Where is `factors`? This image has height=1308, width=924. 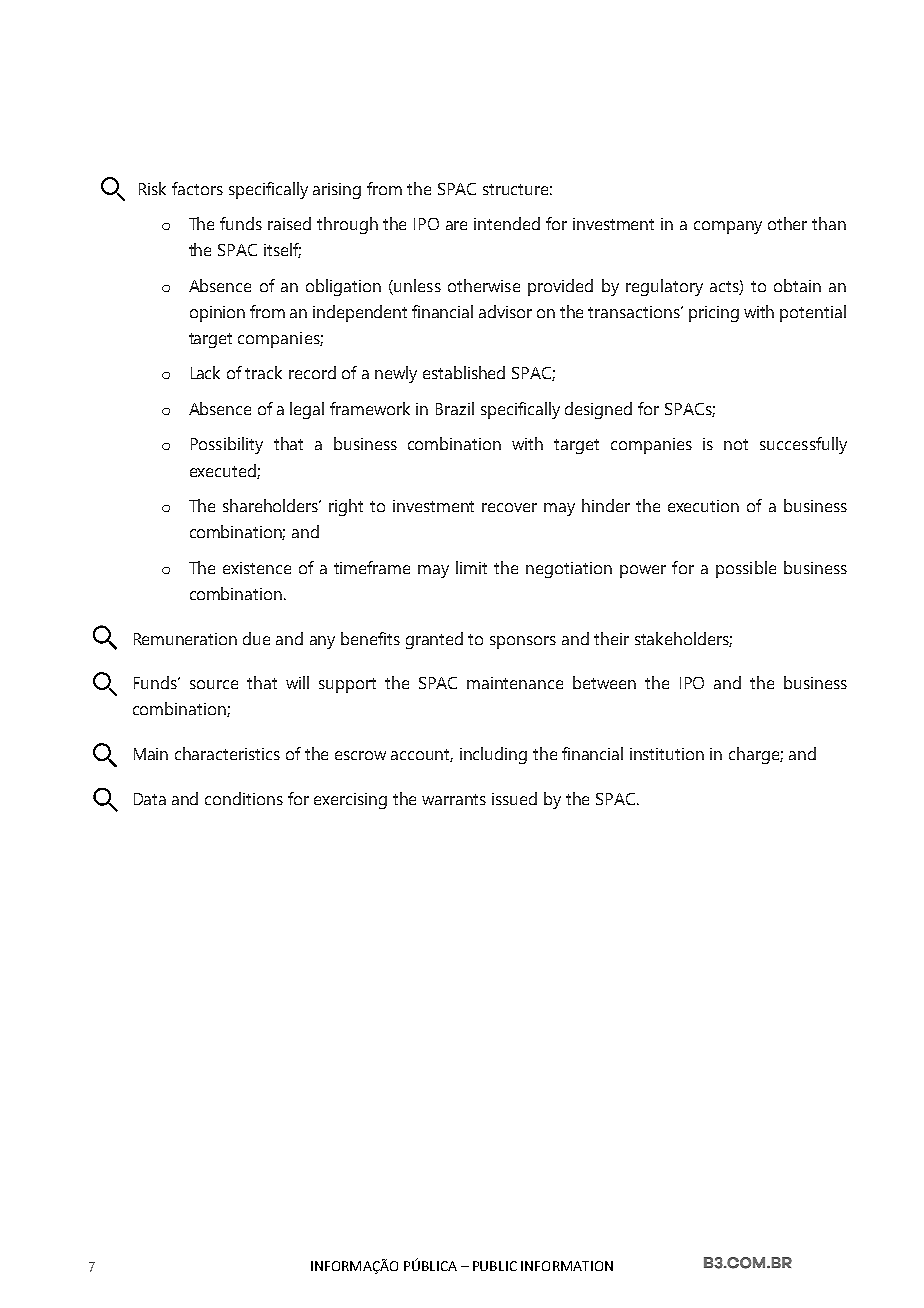 factors is located at coordinates (197, 188).
